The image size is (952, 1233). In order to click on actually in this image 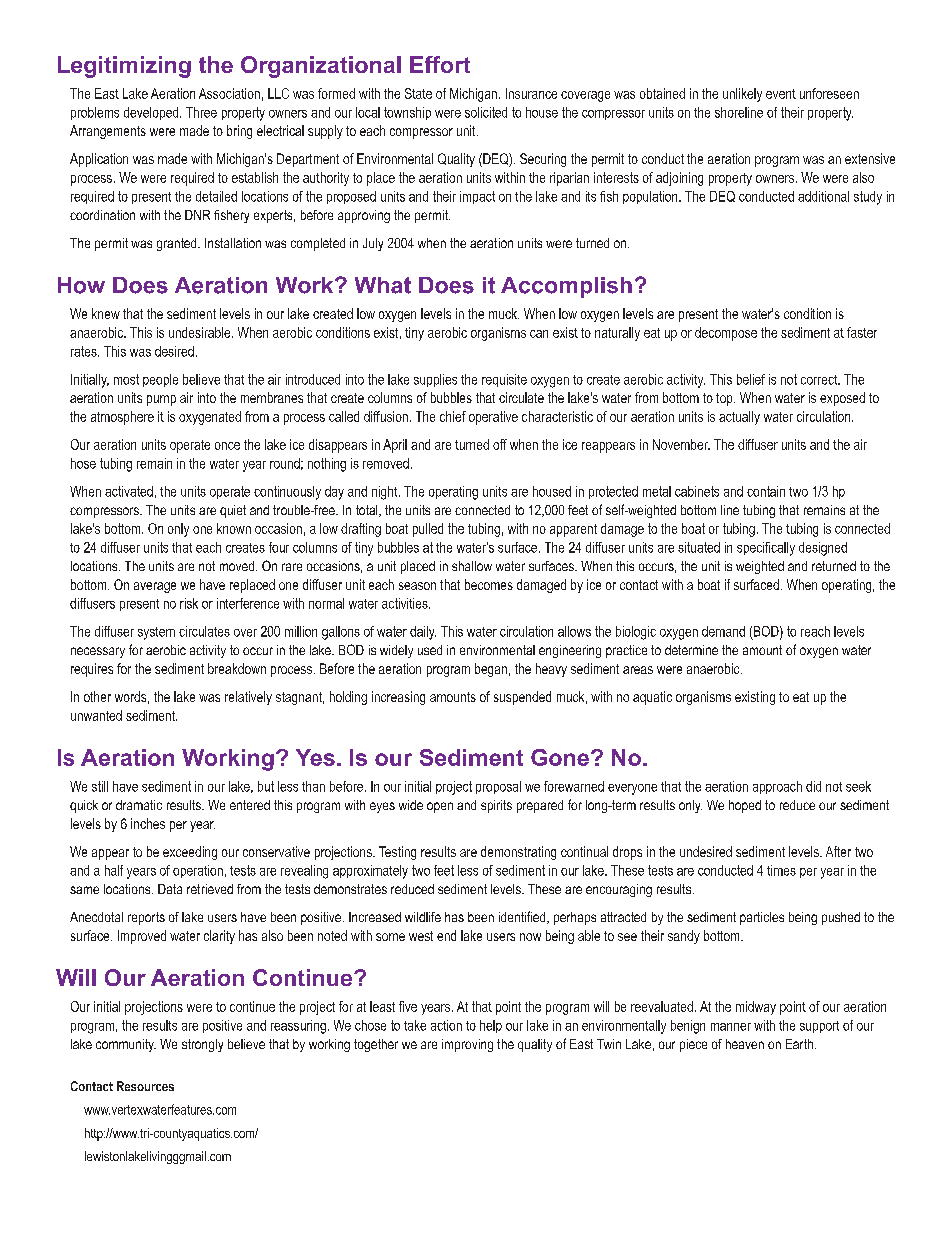, I will do `click(739, 418)`.
